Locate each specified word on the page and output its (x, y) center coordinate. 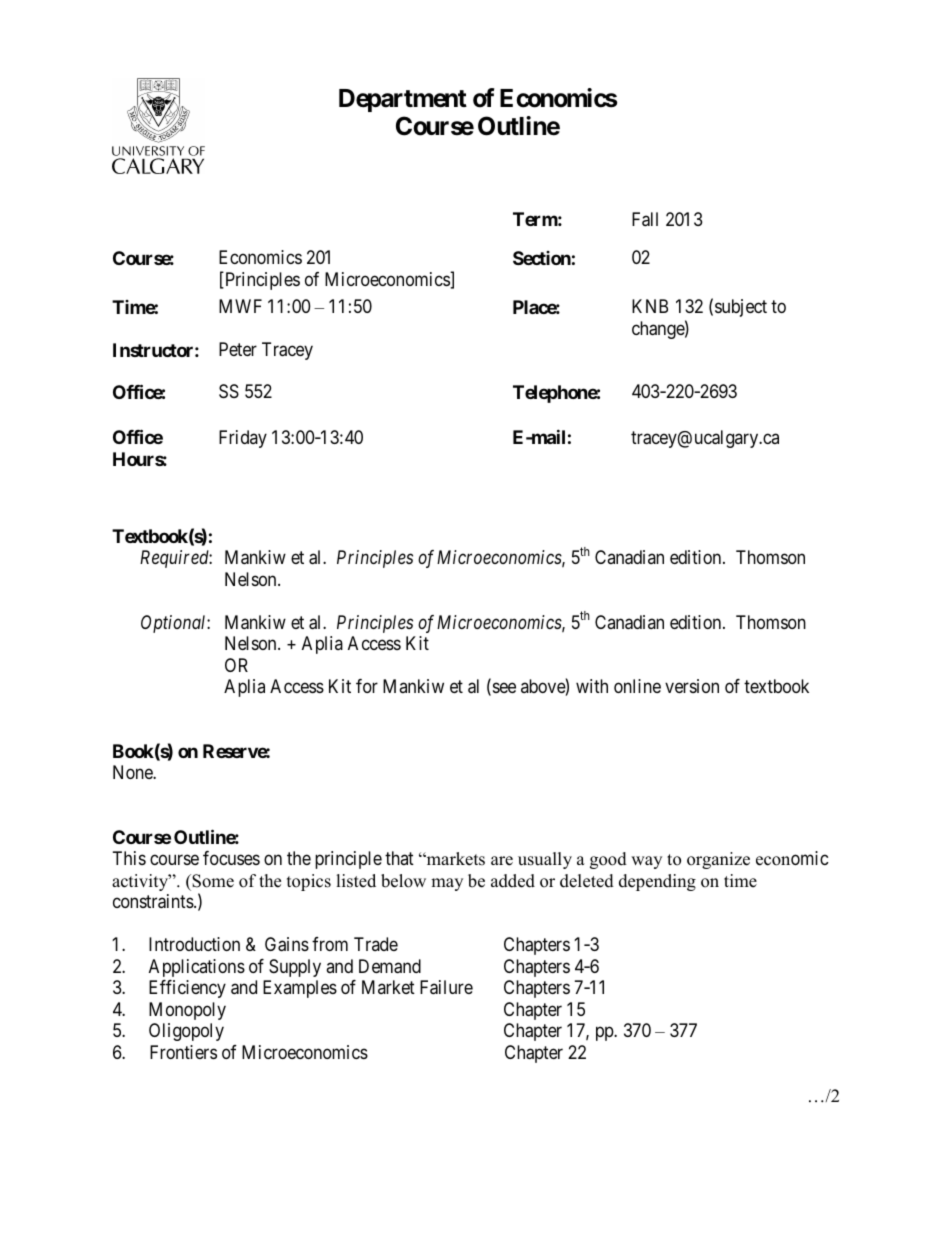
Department (403, 100)
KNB (650, 306)
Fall (645, 219)
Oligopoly (186, 1032)
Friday (243, 439)
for (367, 686)
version (692, 686)
